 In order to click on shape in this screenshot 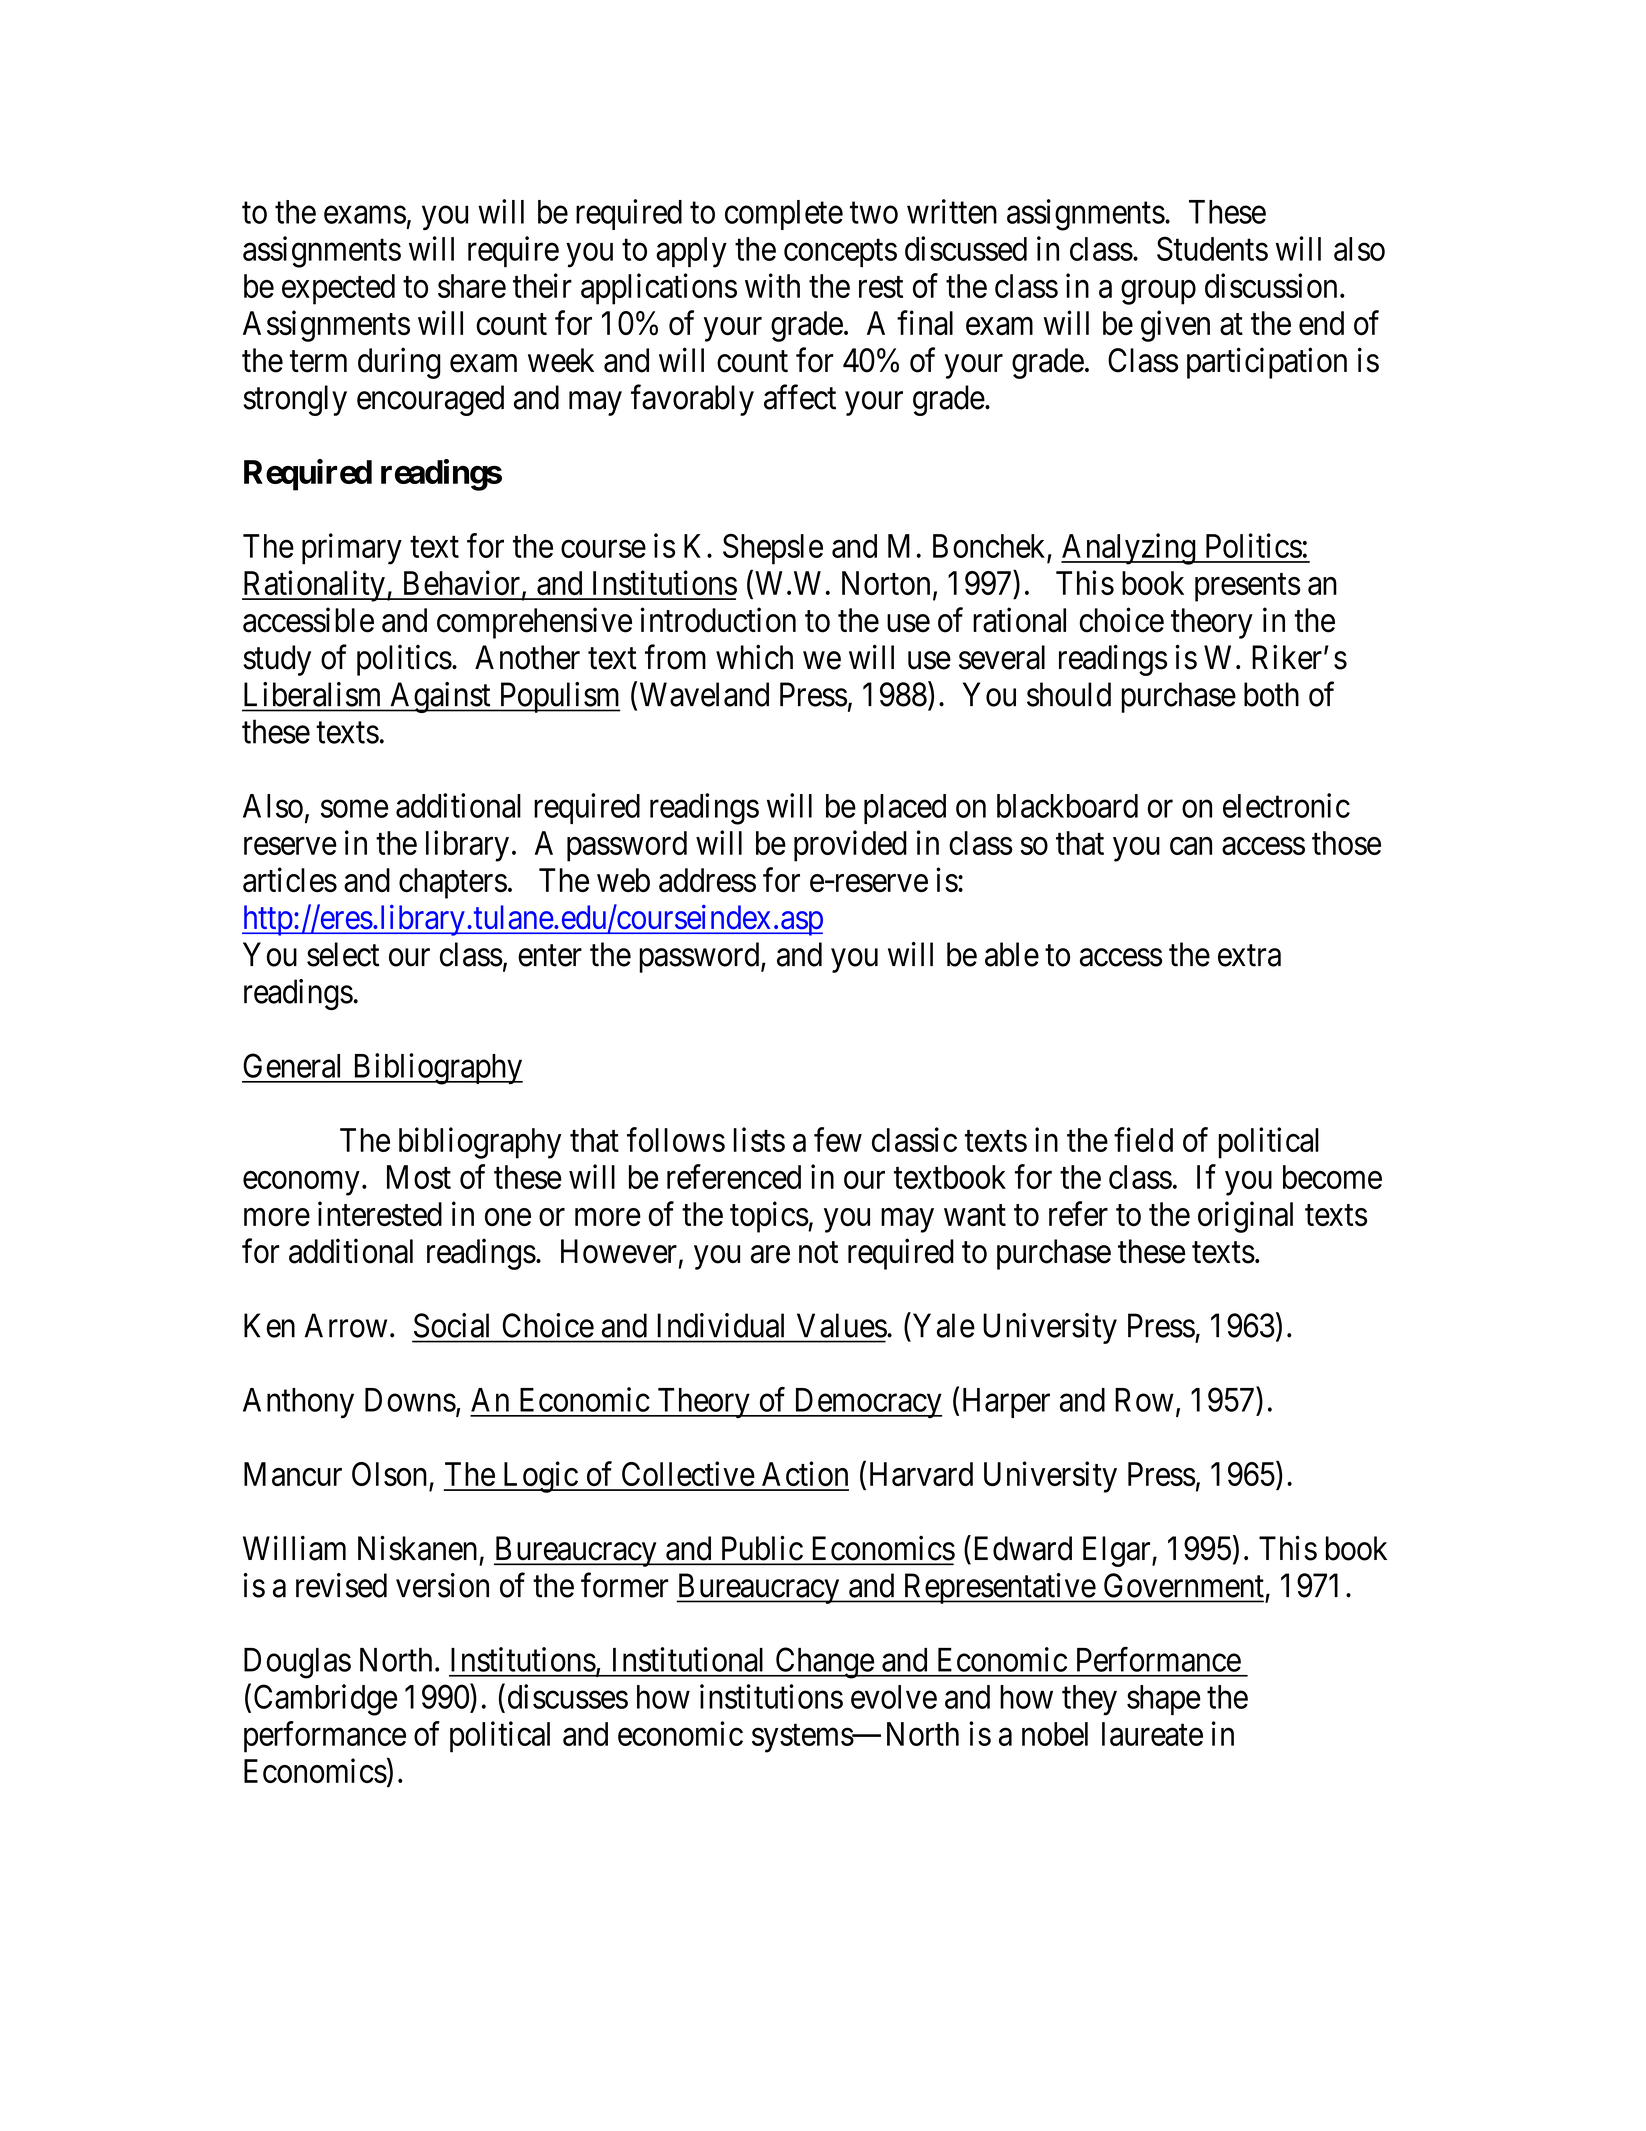, I will do `click(1164, 1700)`.
